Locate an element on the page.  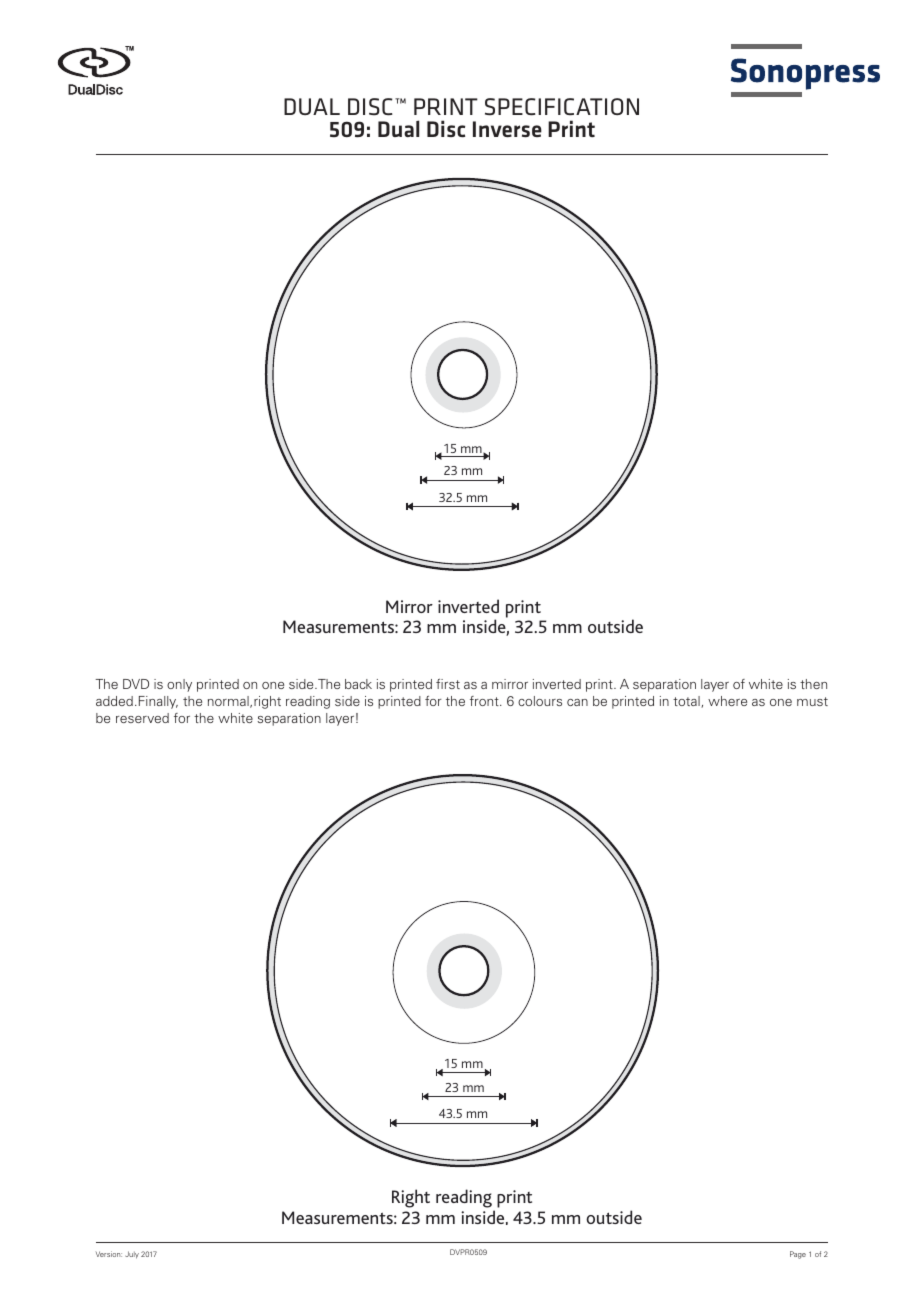
SPECIFICATION is located at coordinates (562, 107).
